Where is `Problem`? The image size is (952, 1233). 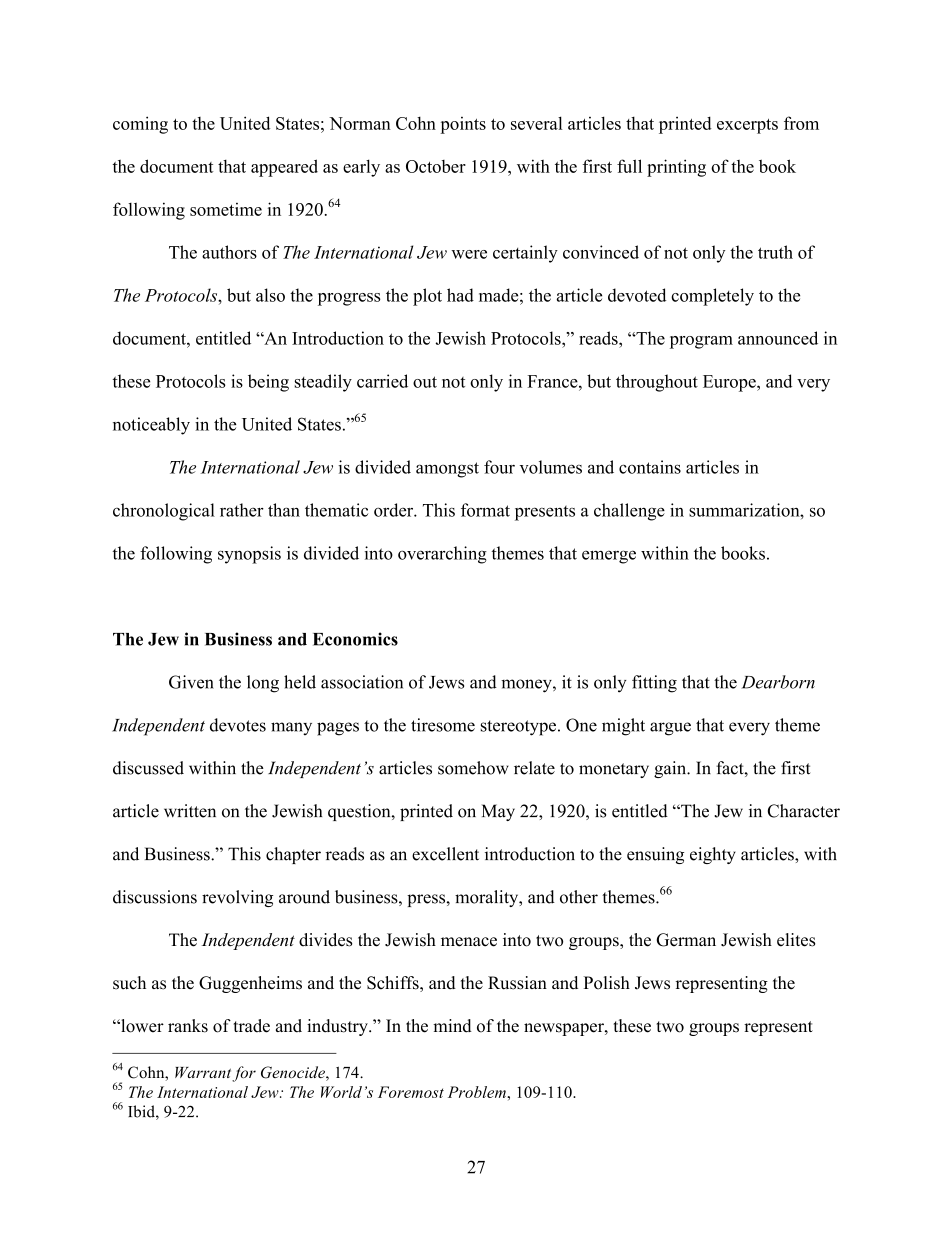
Problem is located at coordinates (478, 1092).
